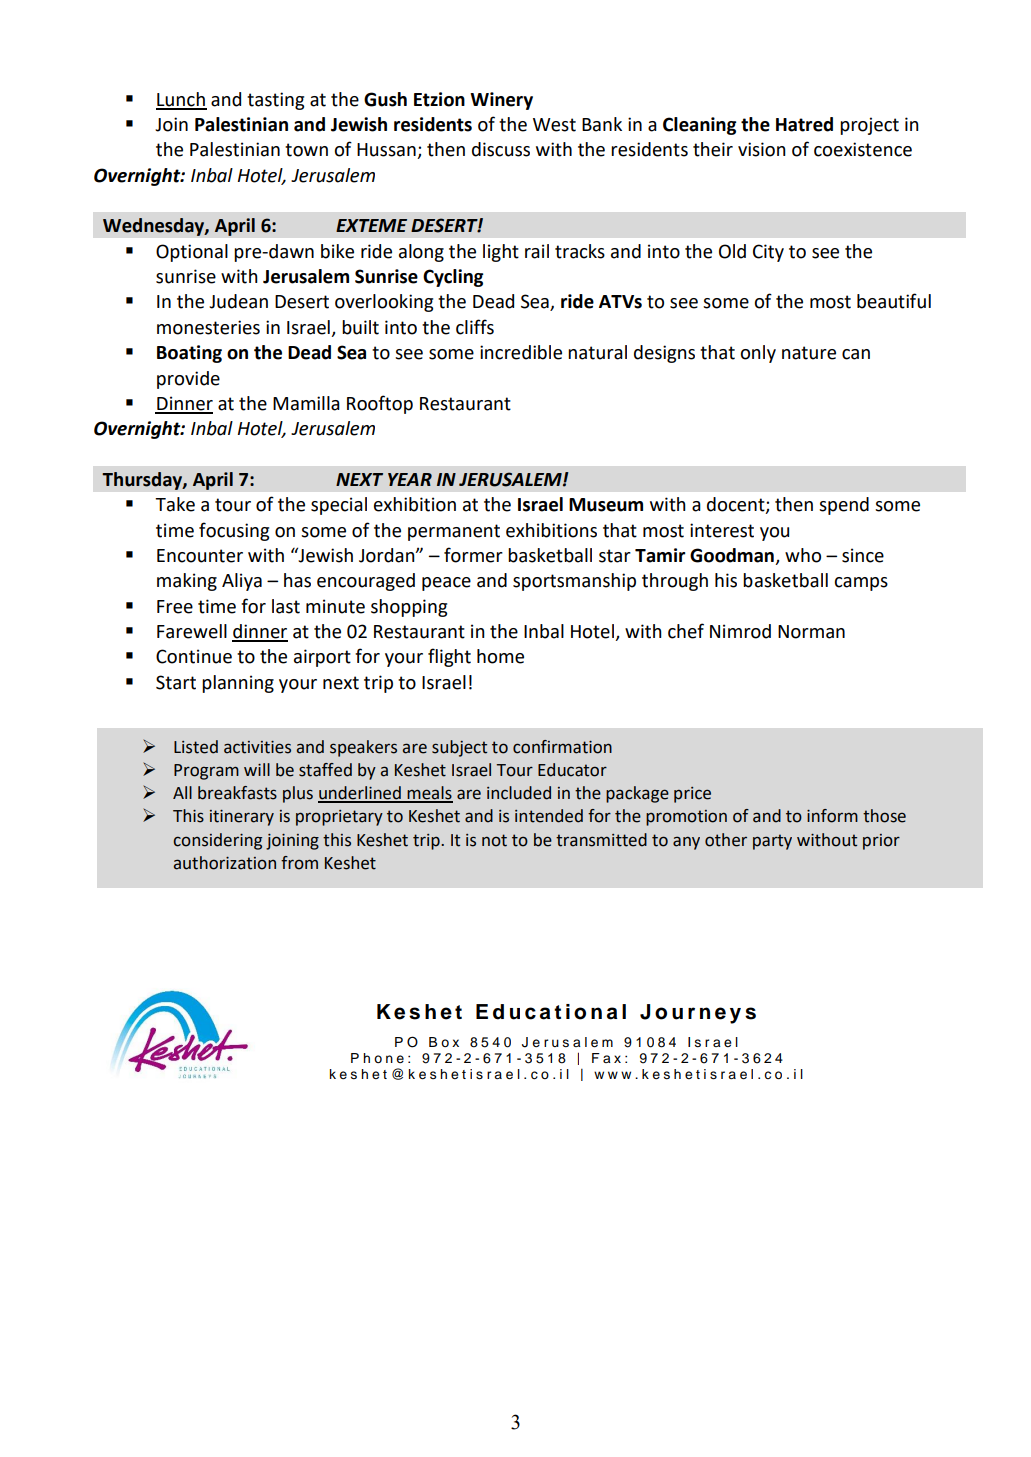 The height and width of the page is (1457, 1031). Describe the element at coordinates (804, 124) in the page. I see `Hatred` at that location.
